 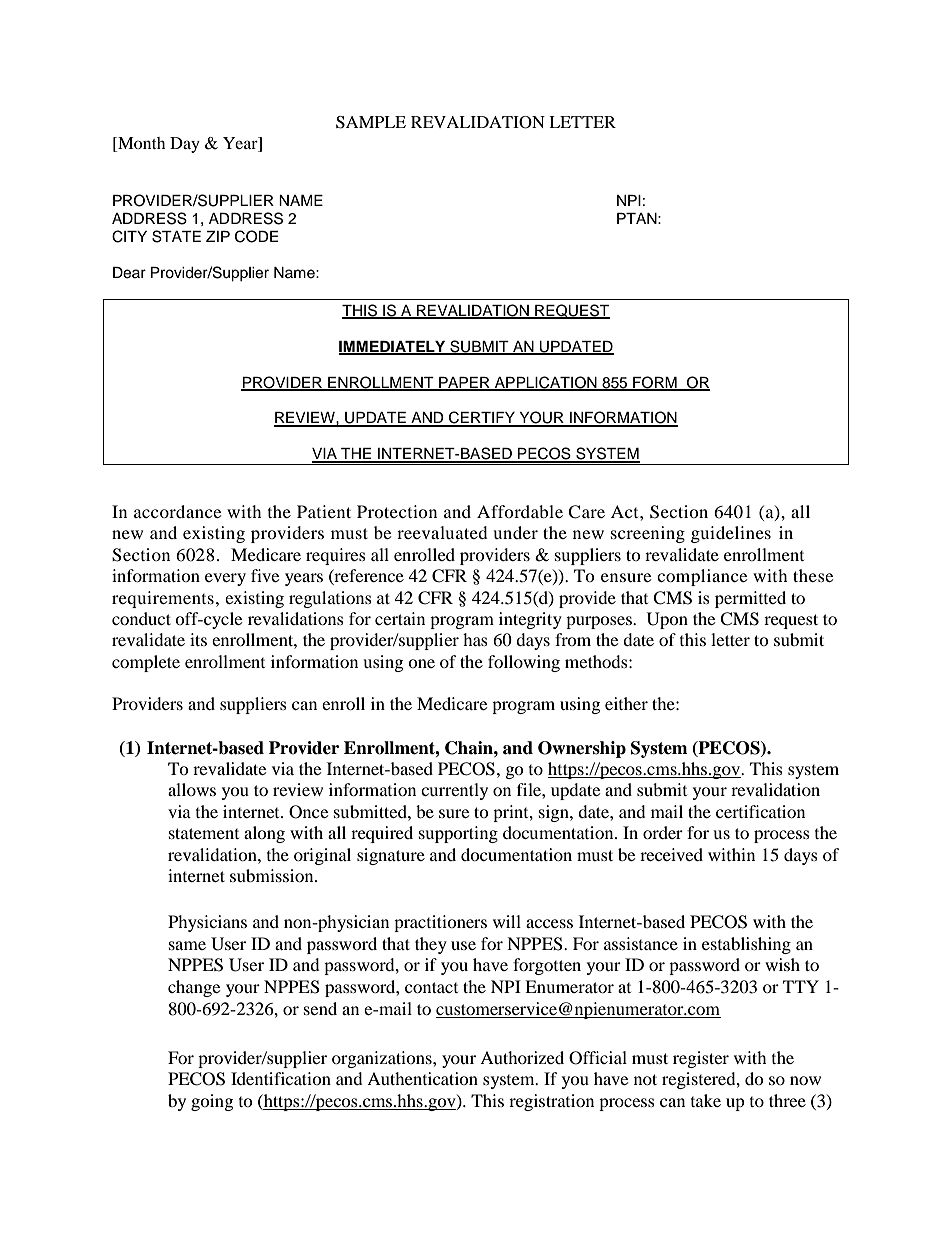 What do you see at coordinates (212, 1102) in the image?
I see `going` at bounding box center [212, 1102].
